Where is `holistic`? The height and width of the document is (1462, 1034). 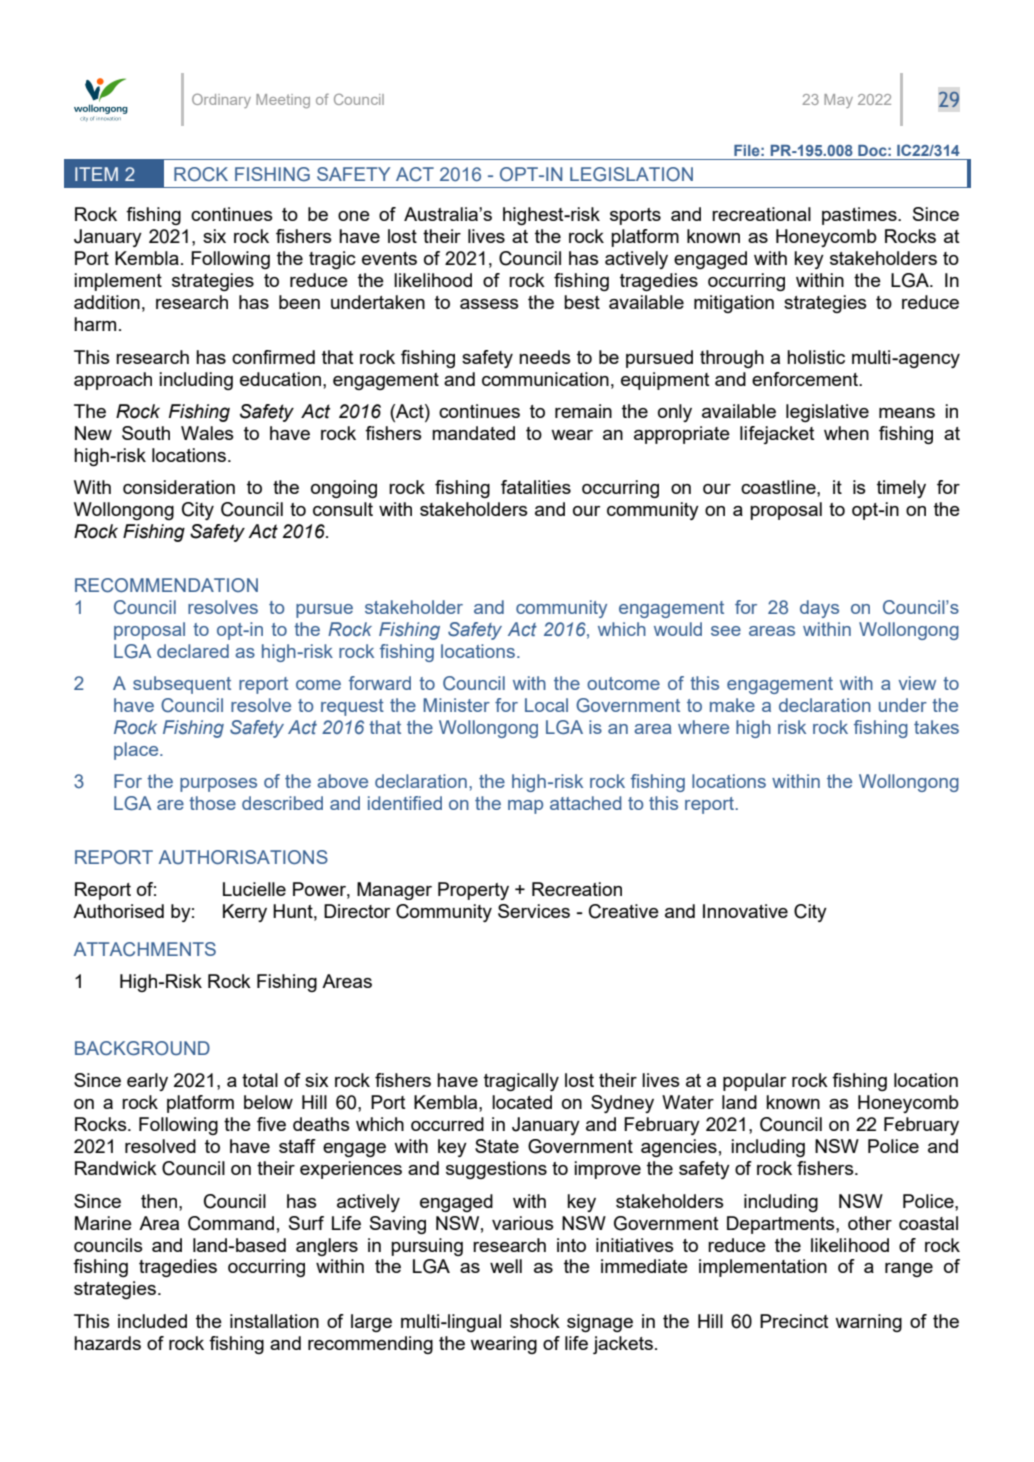
holistic is located at coordinates (816, 357).
